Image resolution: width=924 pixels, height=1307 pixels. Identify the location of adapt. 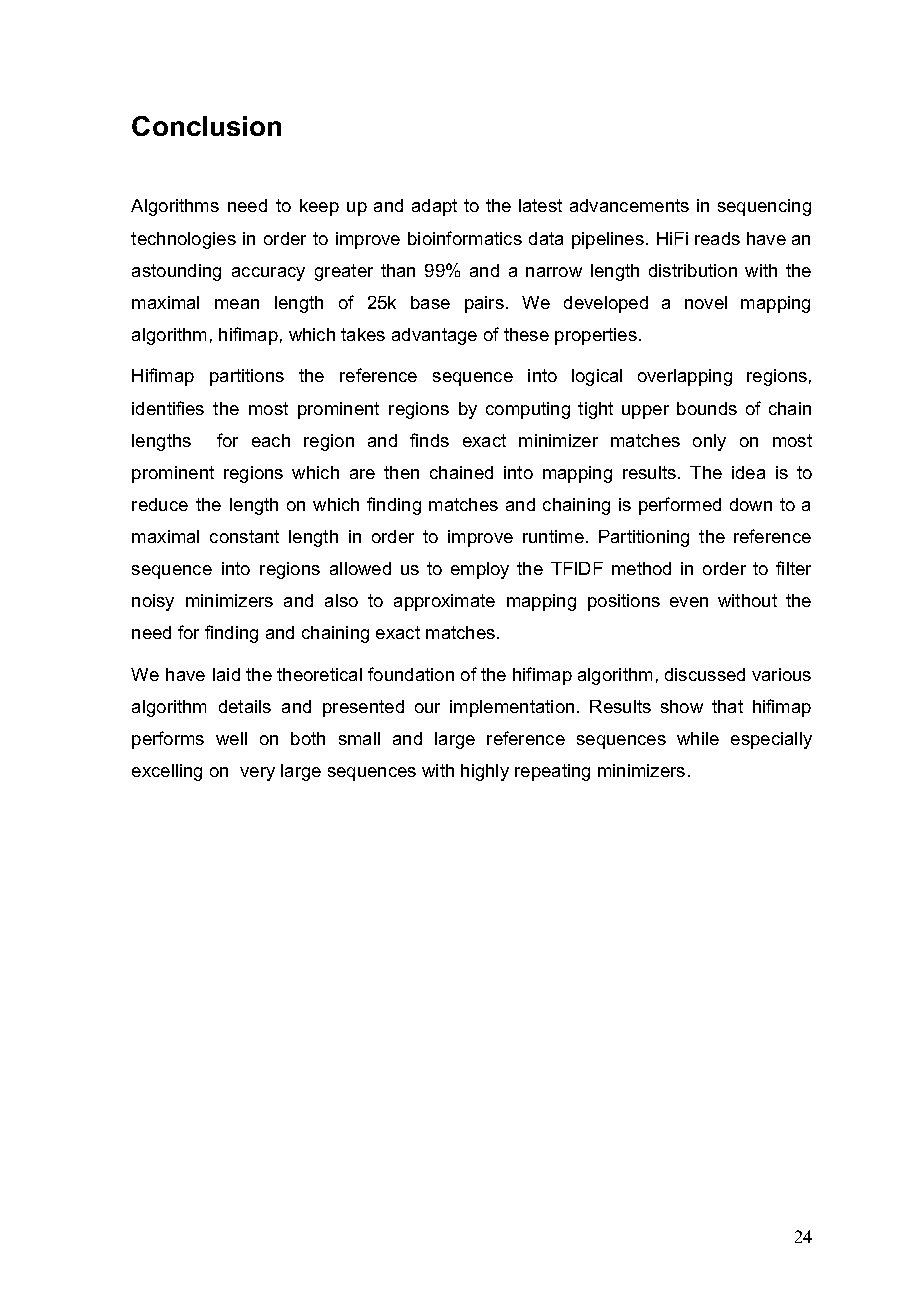
(434, 207).
